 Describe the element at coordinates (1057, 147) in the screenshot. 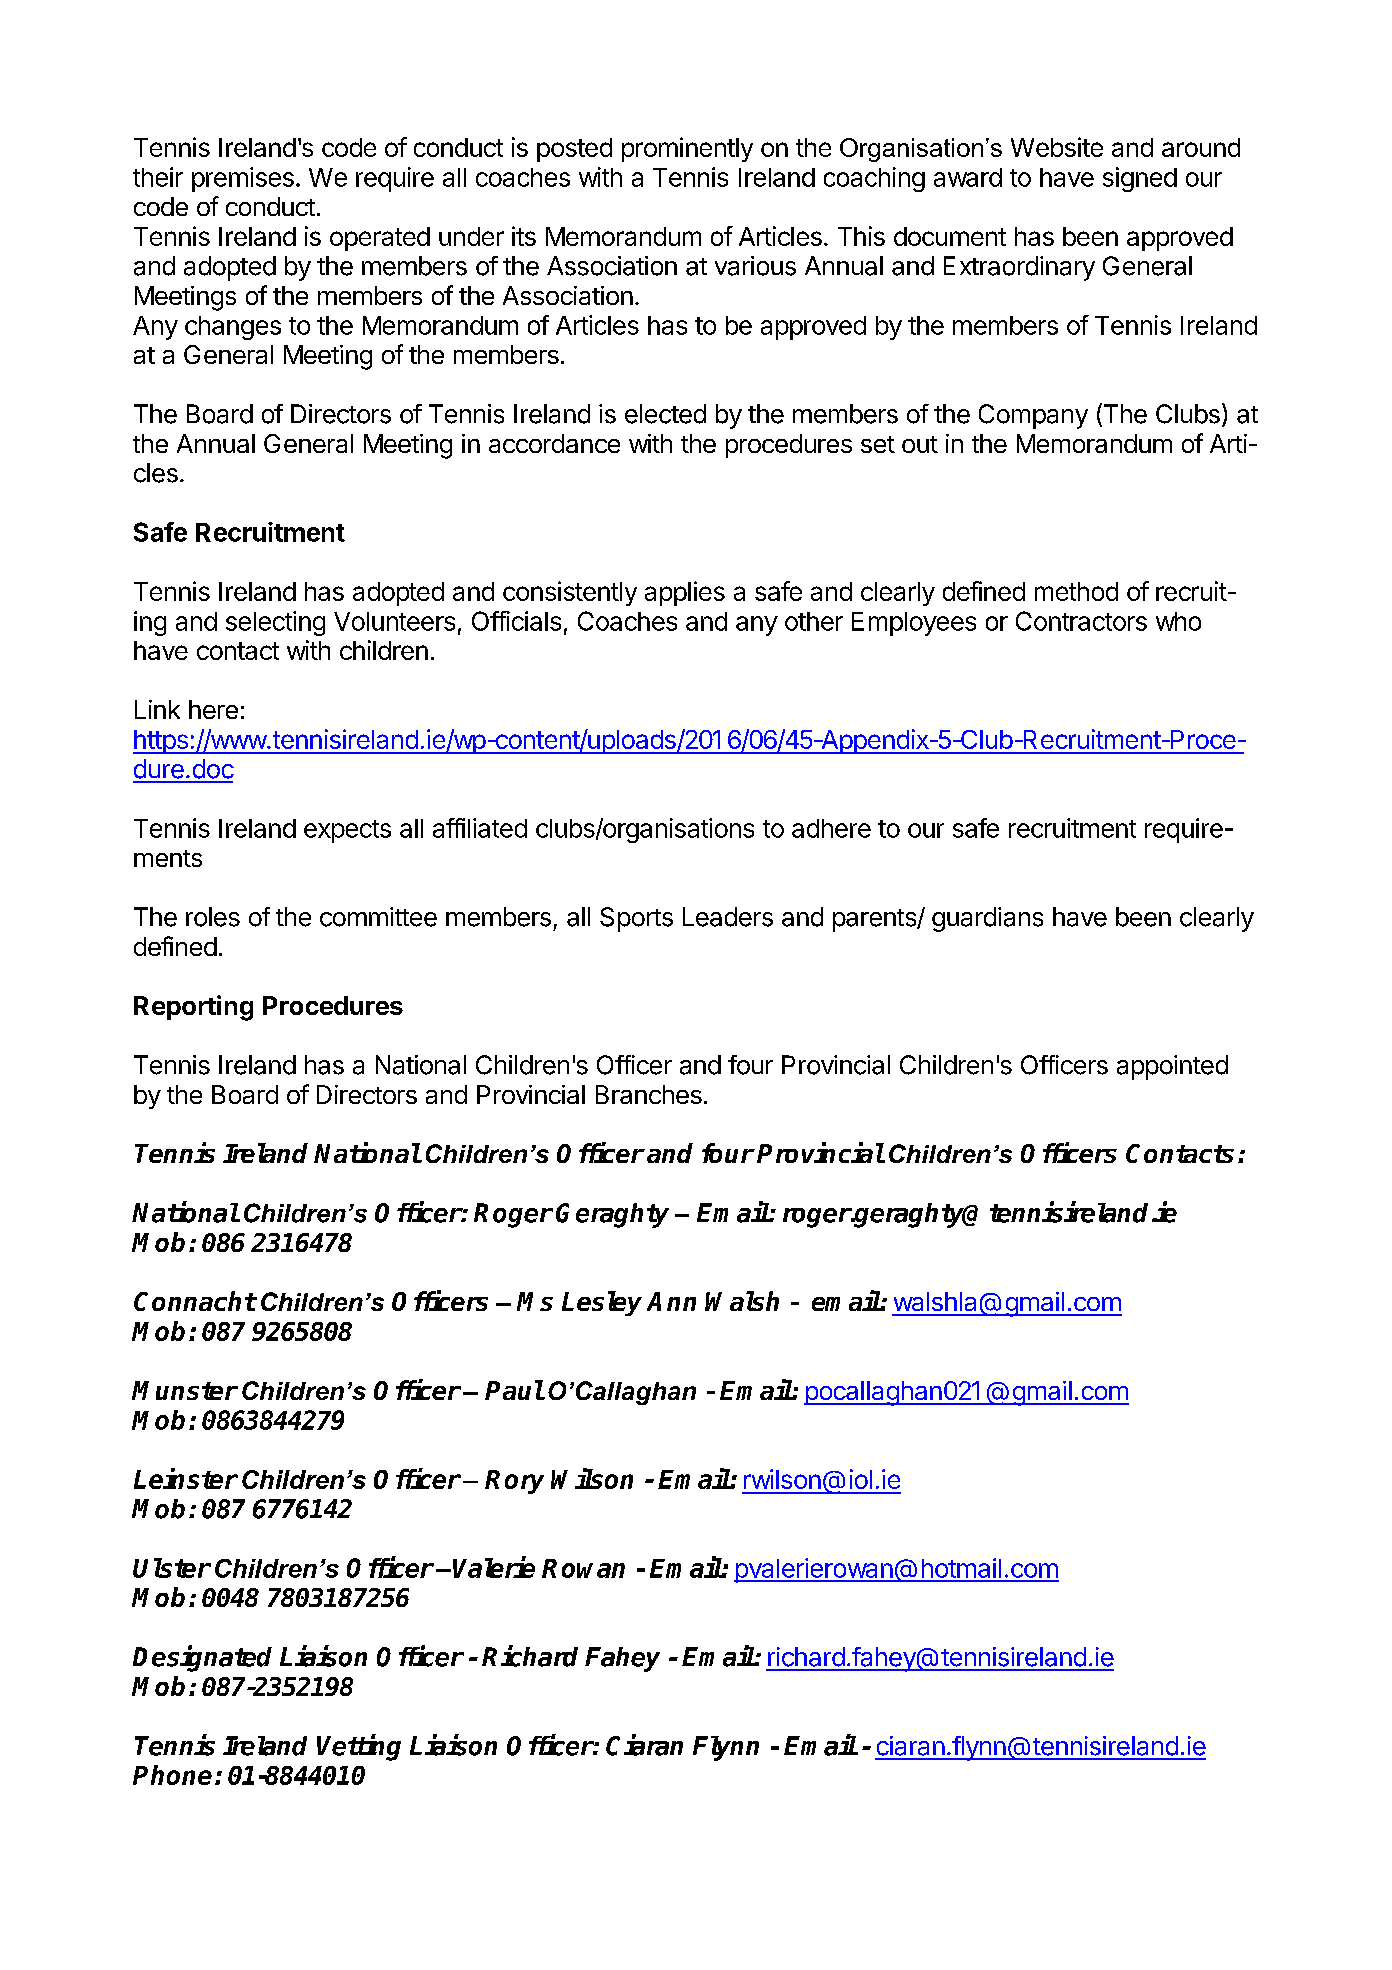

I see `Website` at that location.
